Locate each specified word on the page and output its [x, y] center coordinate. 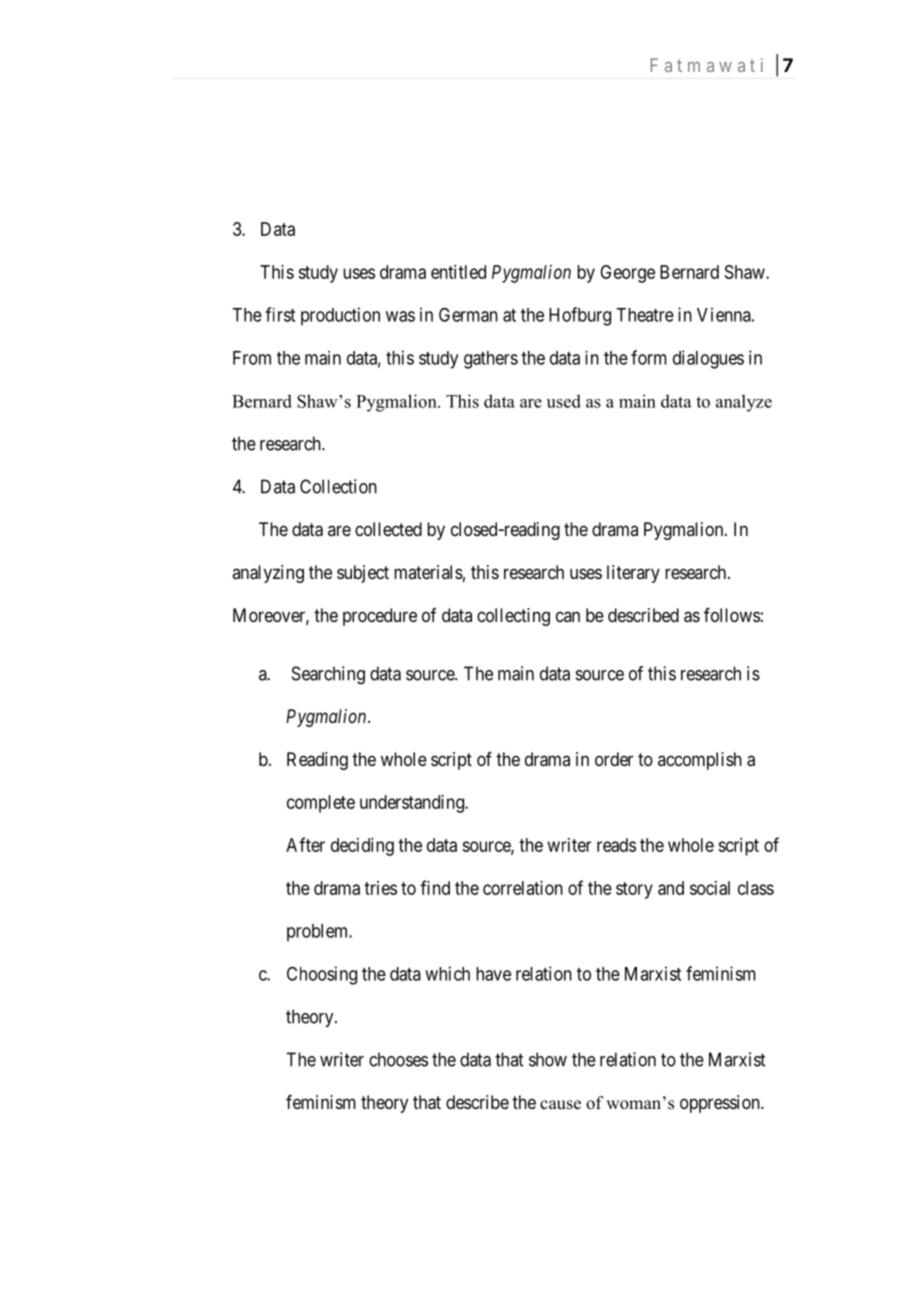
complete [321, 804]
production [340, 316]
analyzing [268, 574]
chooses [398, 1059]
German [468, 314]
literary [633, 574]
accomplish [700, 761]
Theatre [645, 315]
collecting [513, 617]
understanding [413, 804]
